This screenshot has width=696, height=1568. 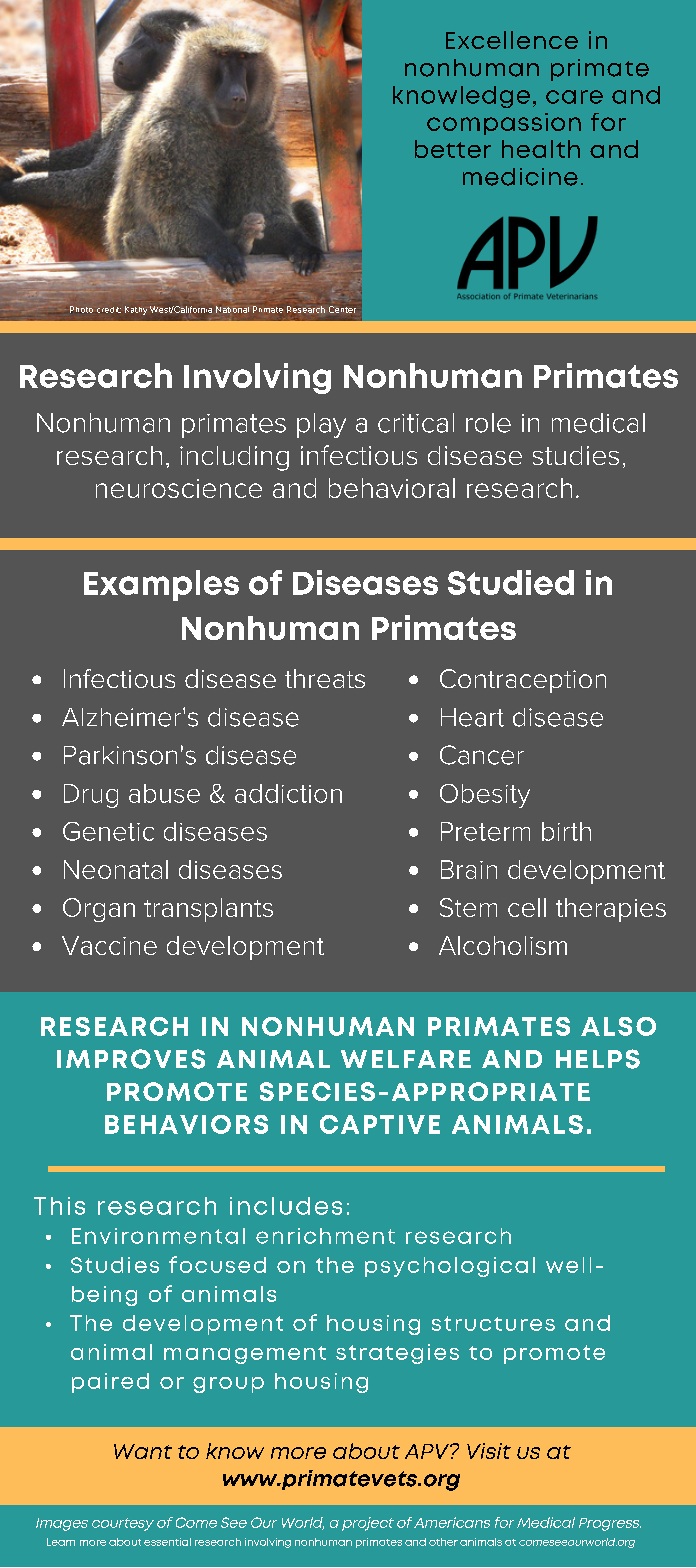 What do you see at coordinates (186, 1124) in the screenshot?
I see `BEHAVIORS` at bounding box center [186, 1124].
